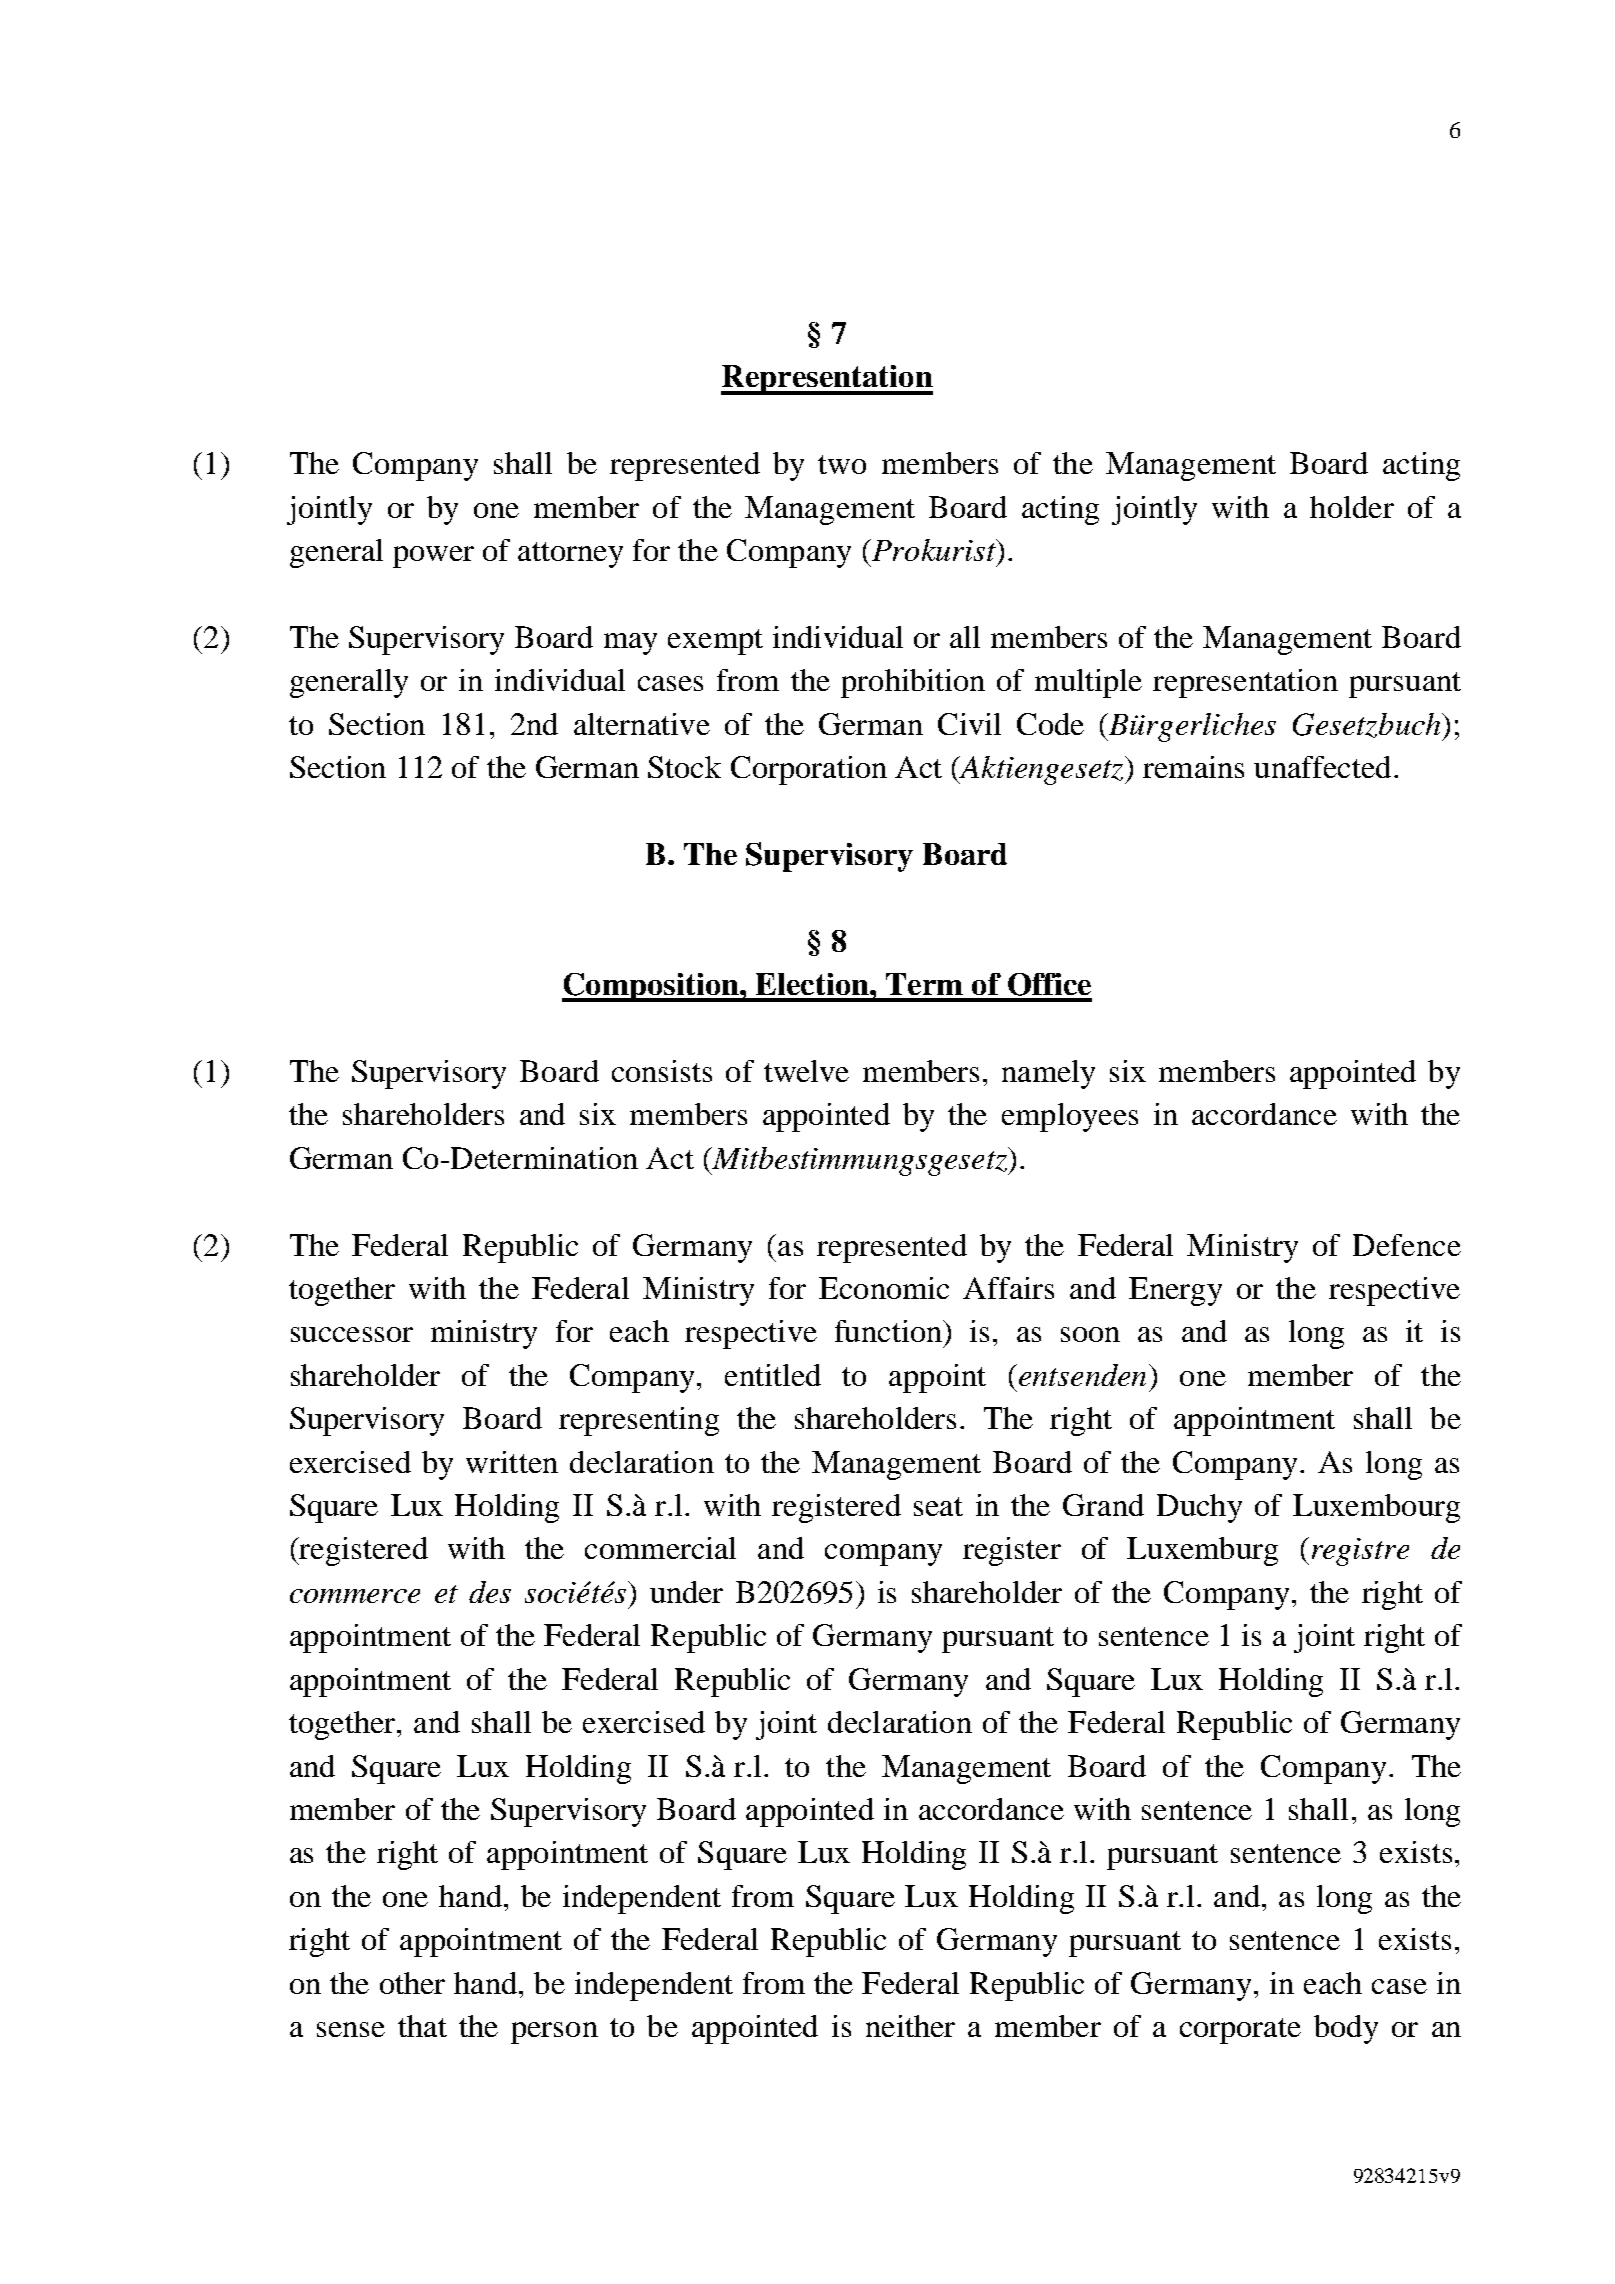  I want to click on twelve, so click(806, 1071).
